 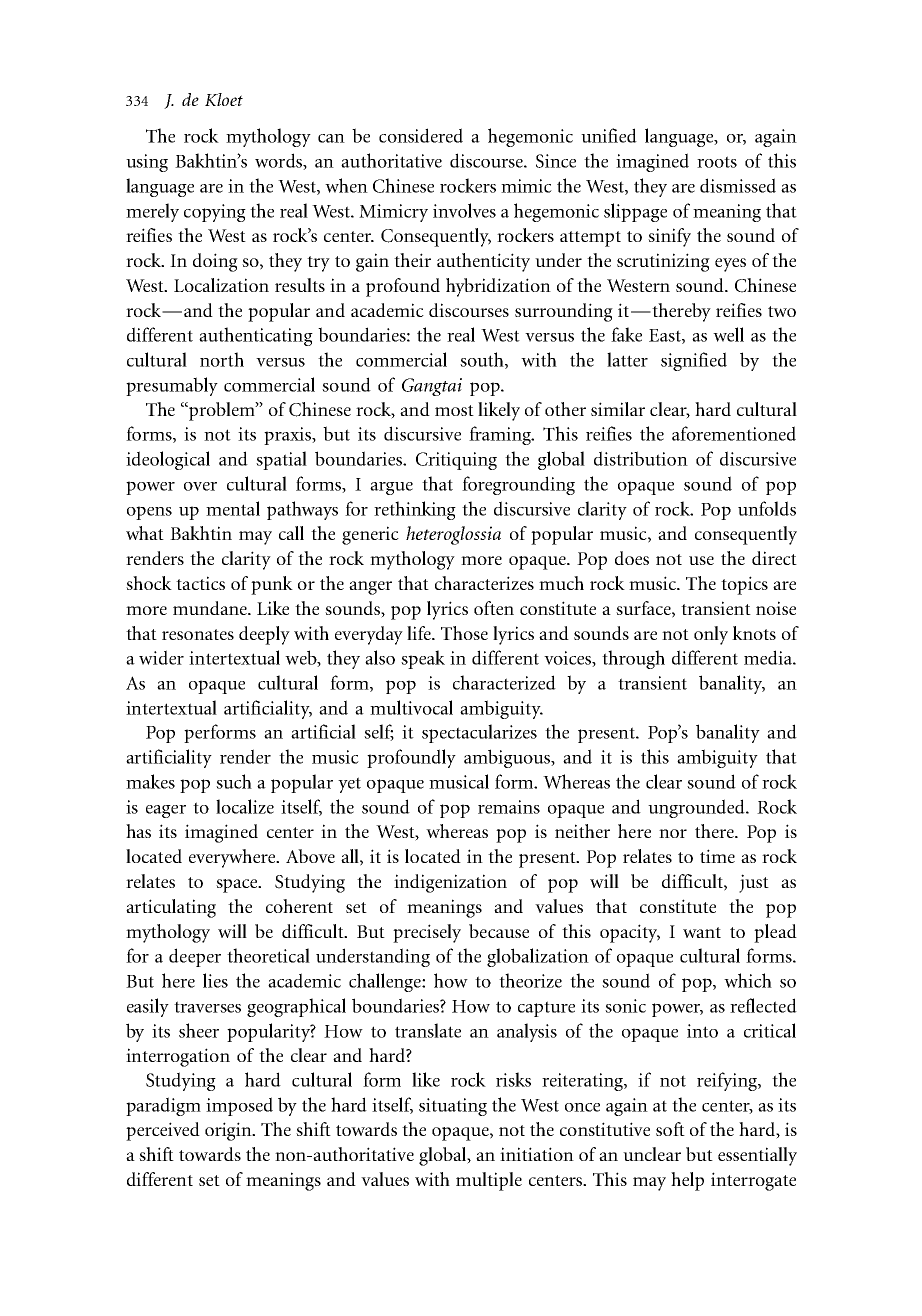 I want to click on involves, so click(x=464, y=210).
